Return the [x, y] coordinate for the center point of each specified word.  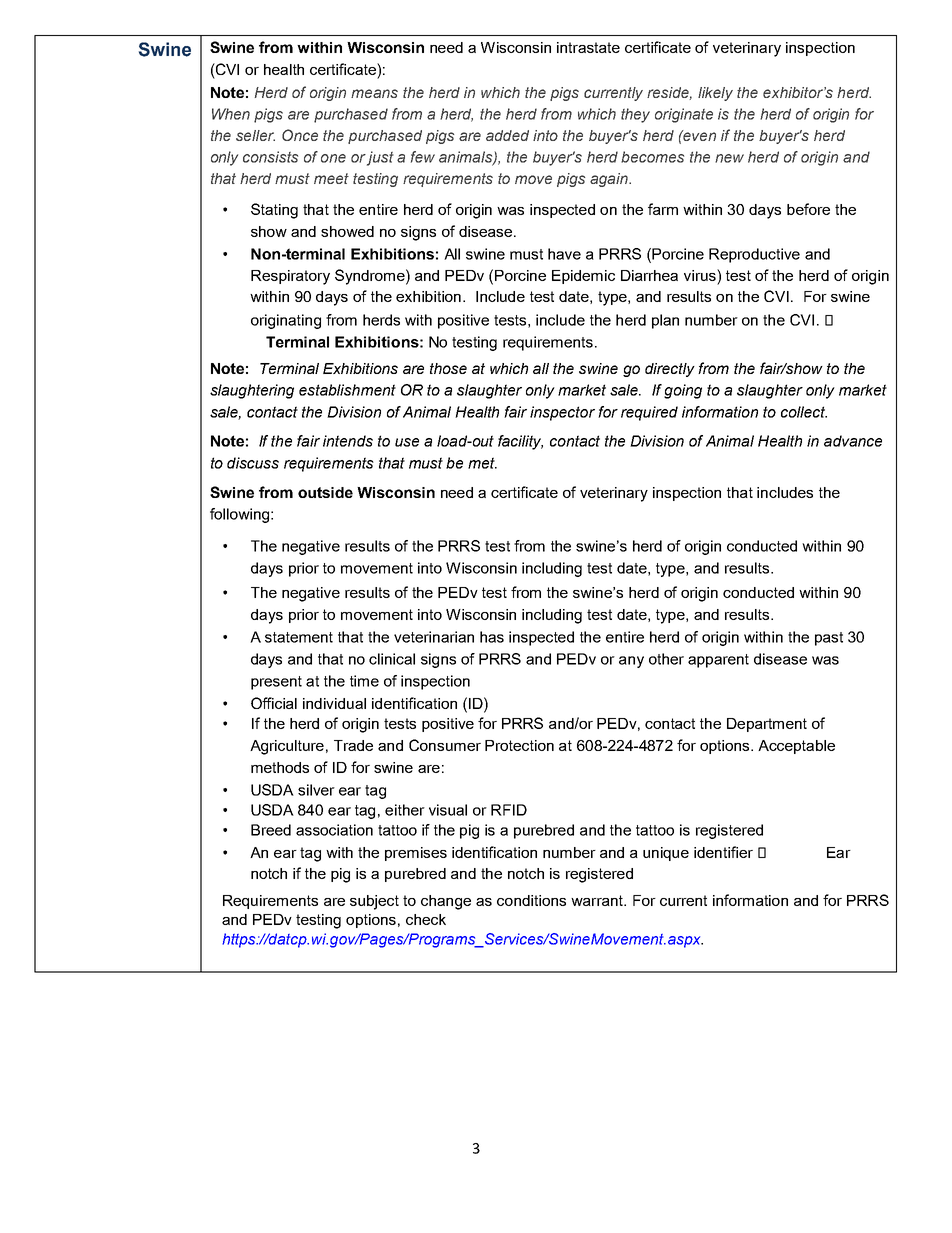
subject [374, 902]
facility [520, 442]
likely [715, 94]
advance [853, 441]
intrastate [588, 47]
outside [325, 492]
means [374, 93]
